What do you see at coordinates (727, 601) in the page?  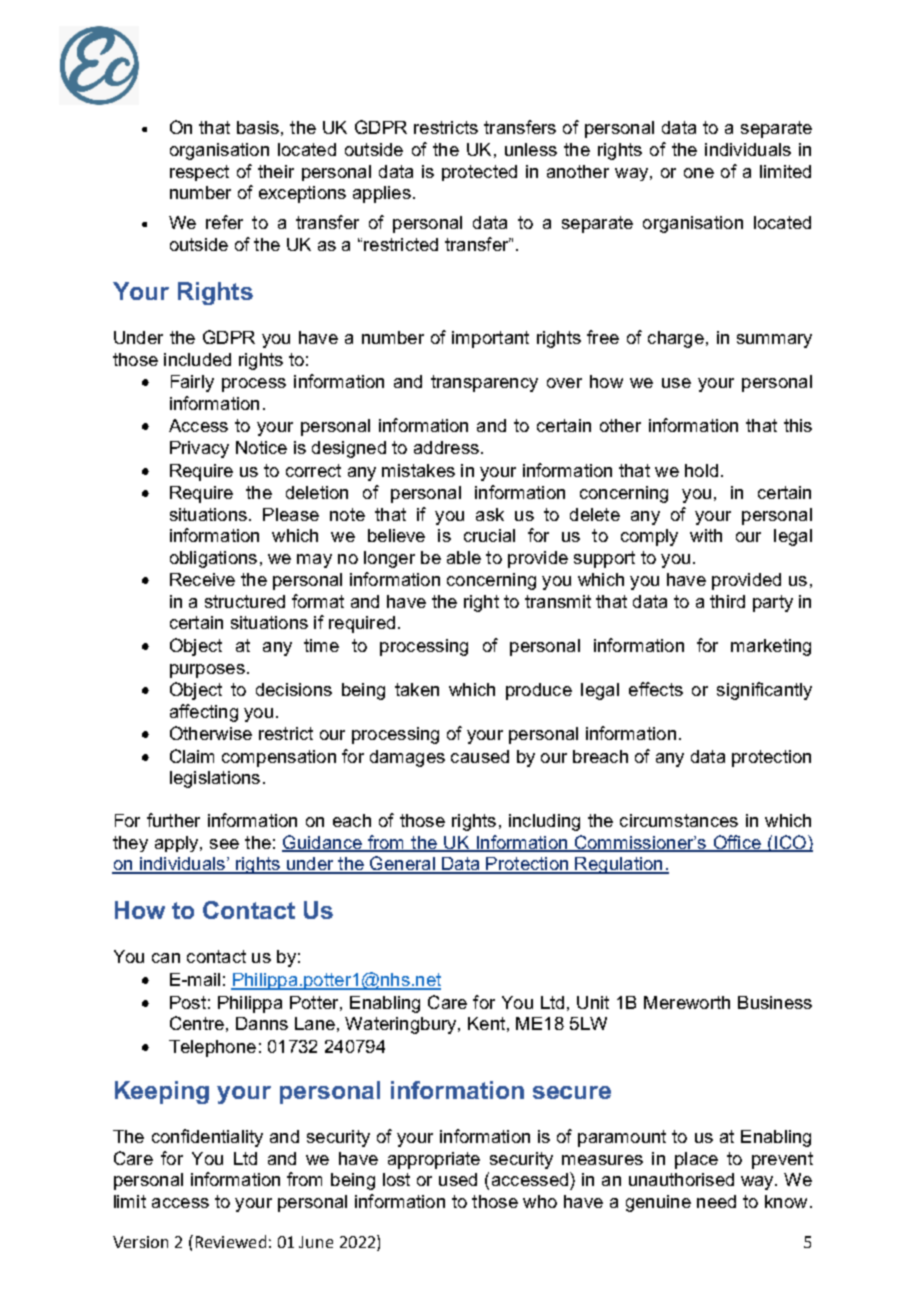 I see `third` at bounding box center [727, 601].
